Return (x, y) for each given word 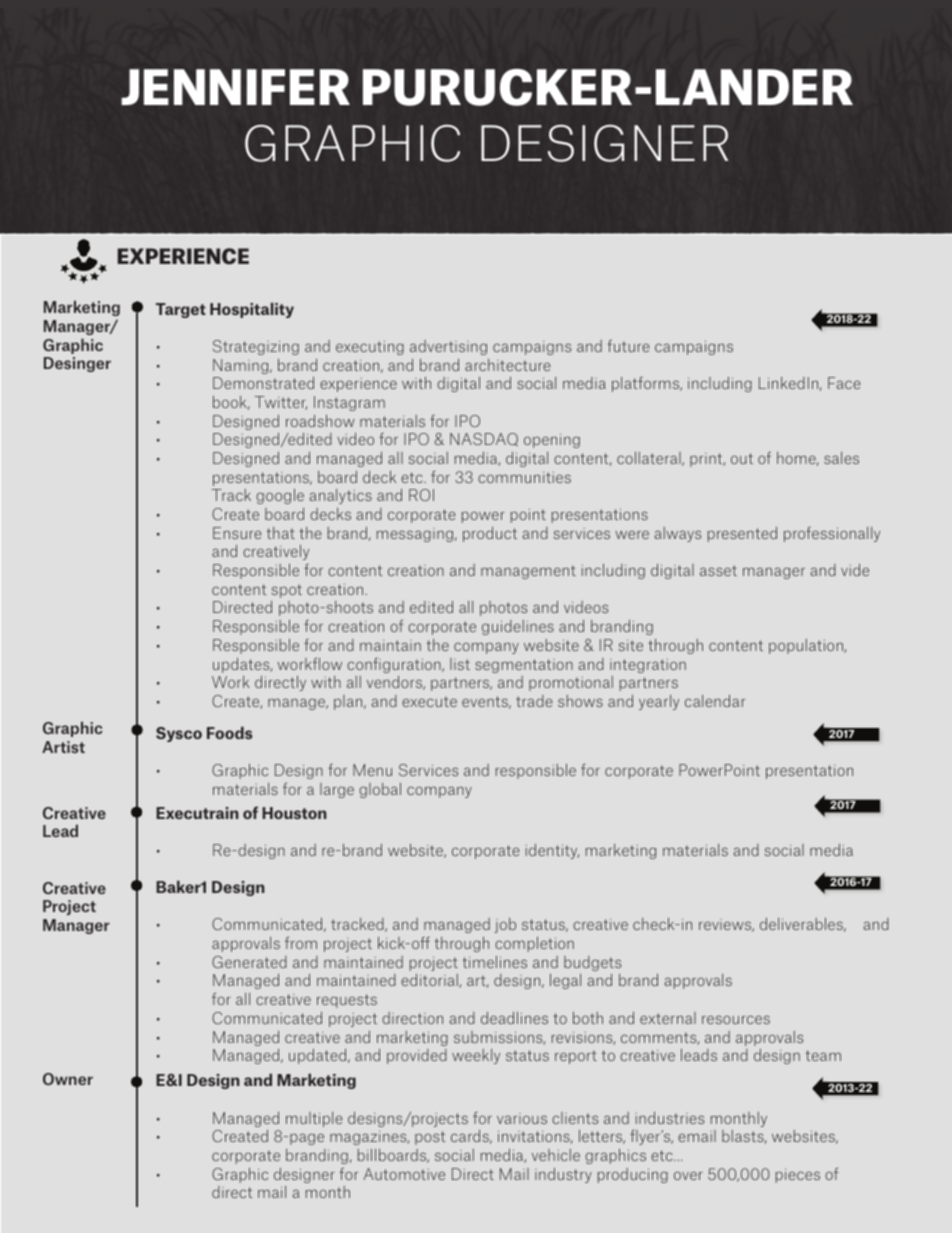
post (430, 1138)
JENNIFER (235, 87)
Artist (63, 747)
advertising (448, 347)
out (742, 458)
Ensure (237, 533)
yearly (659, 702)
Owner (68, 1079)
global (380, 790)
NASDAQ (484, 439)
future (628, 345)
